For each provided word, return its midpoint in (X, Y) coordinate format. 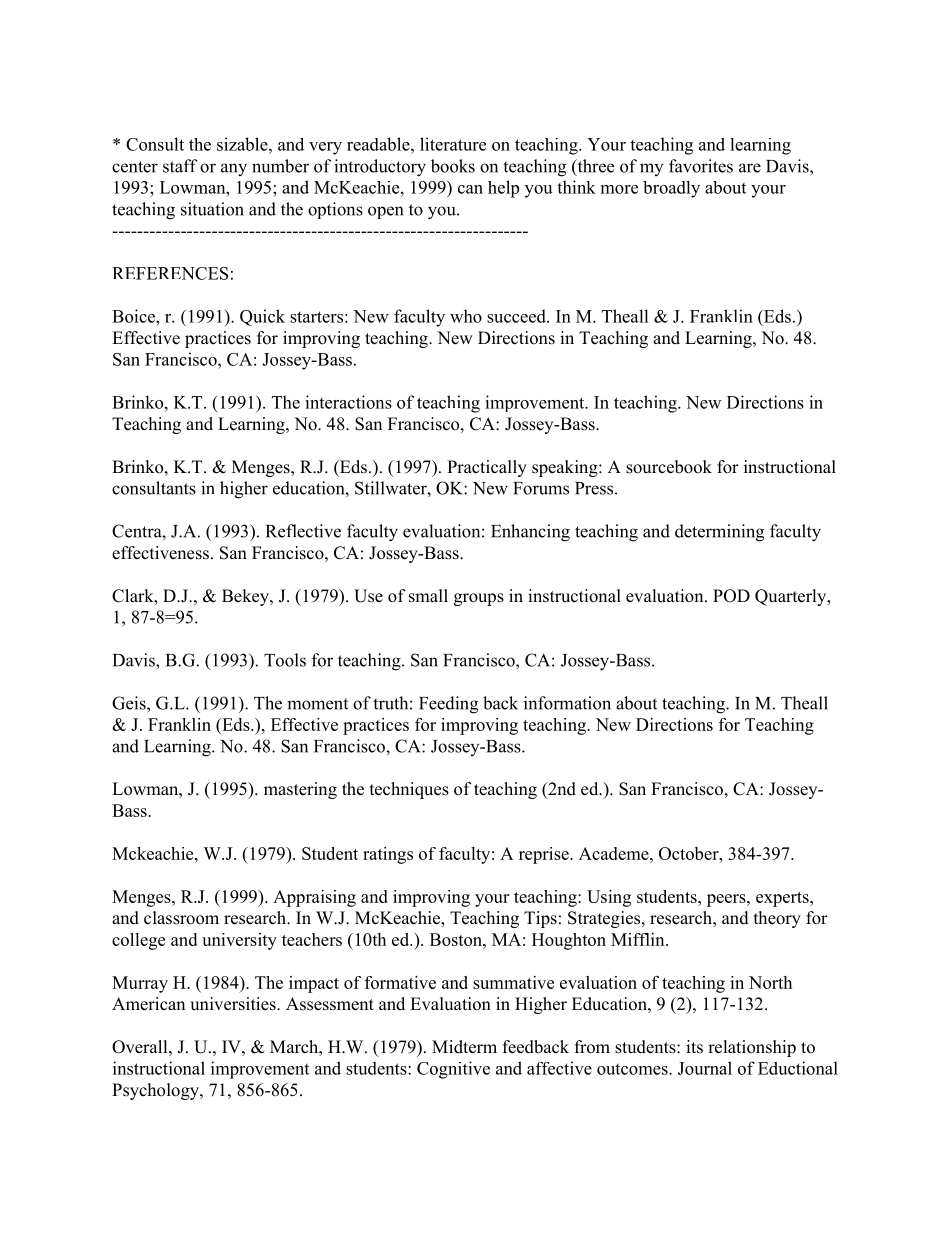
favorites (701, 166)
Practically (487, 468)
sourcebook (669, 467)
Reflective (303, 531)
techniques (409, 790)
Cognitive (453, 1070)
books (453, 166)
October (690, 853)
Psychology (156, 1091)
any (234, 170)
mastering (300, 790)
